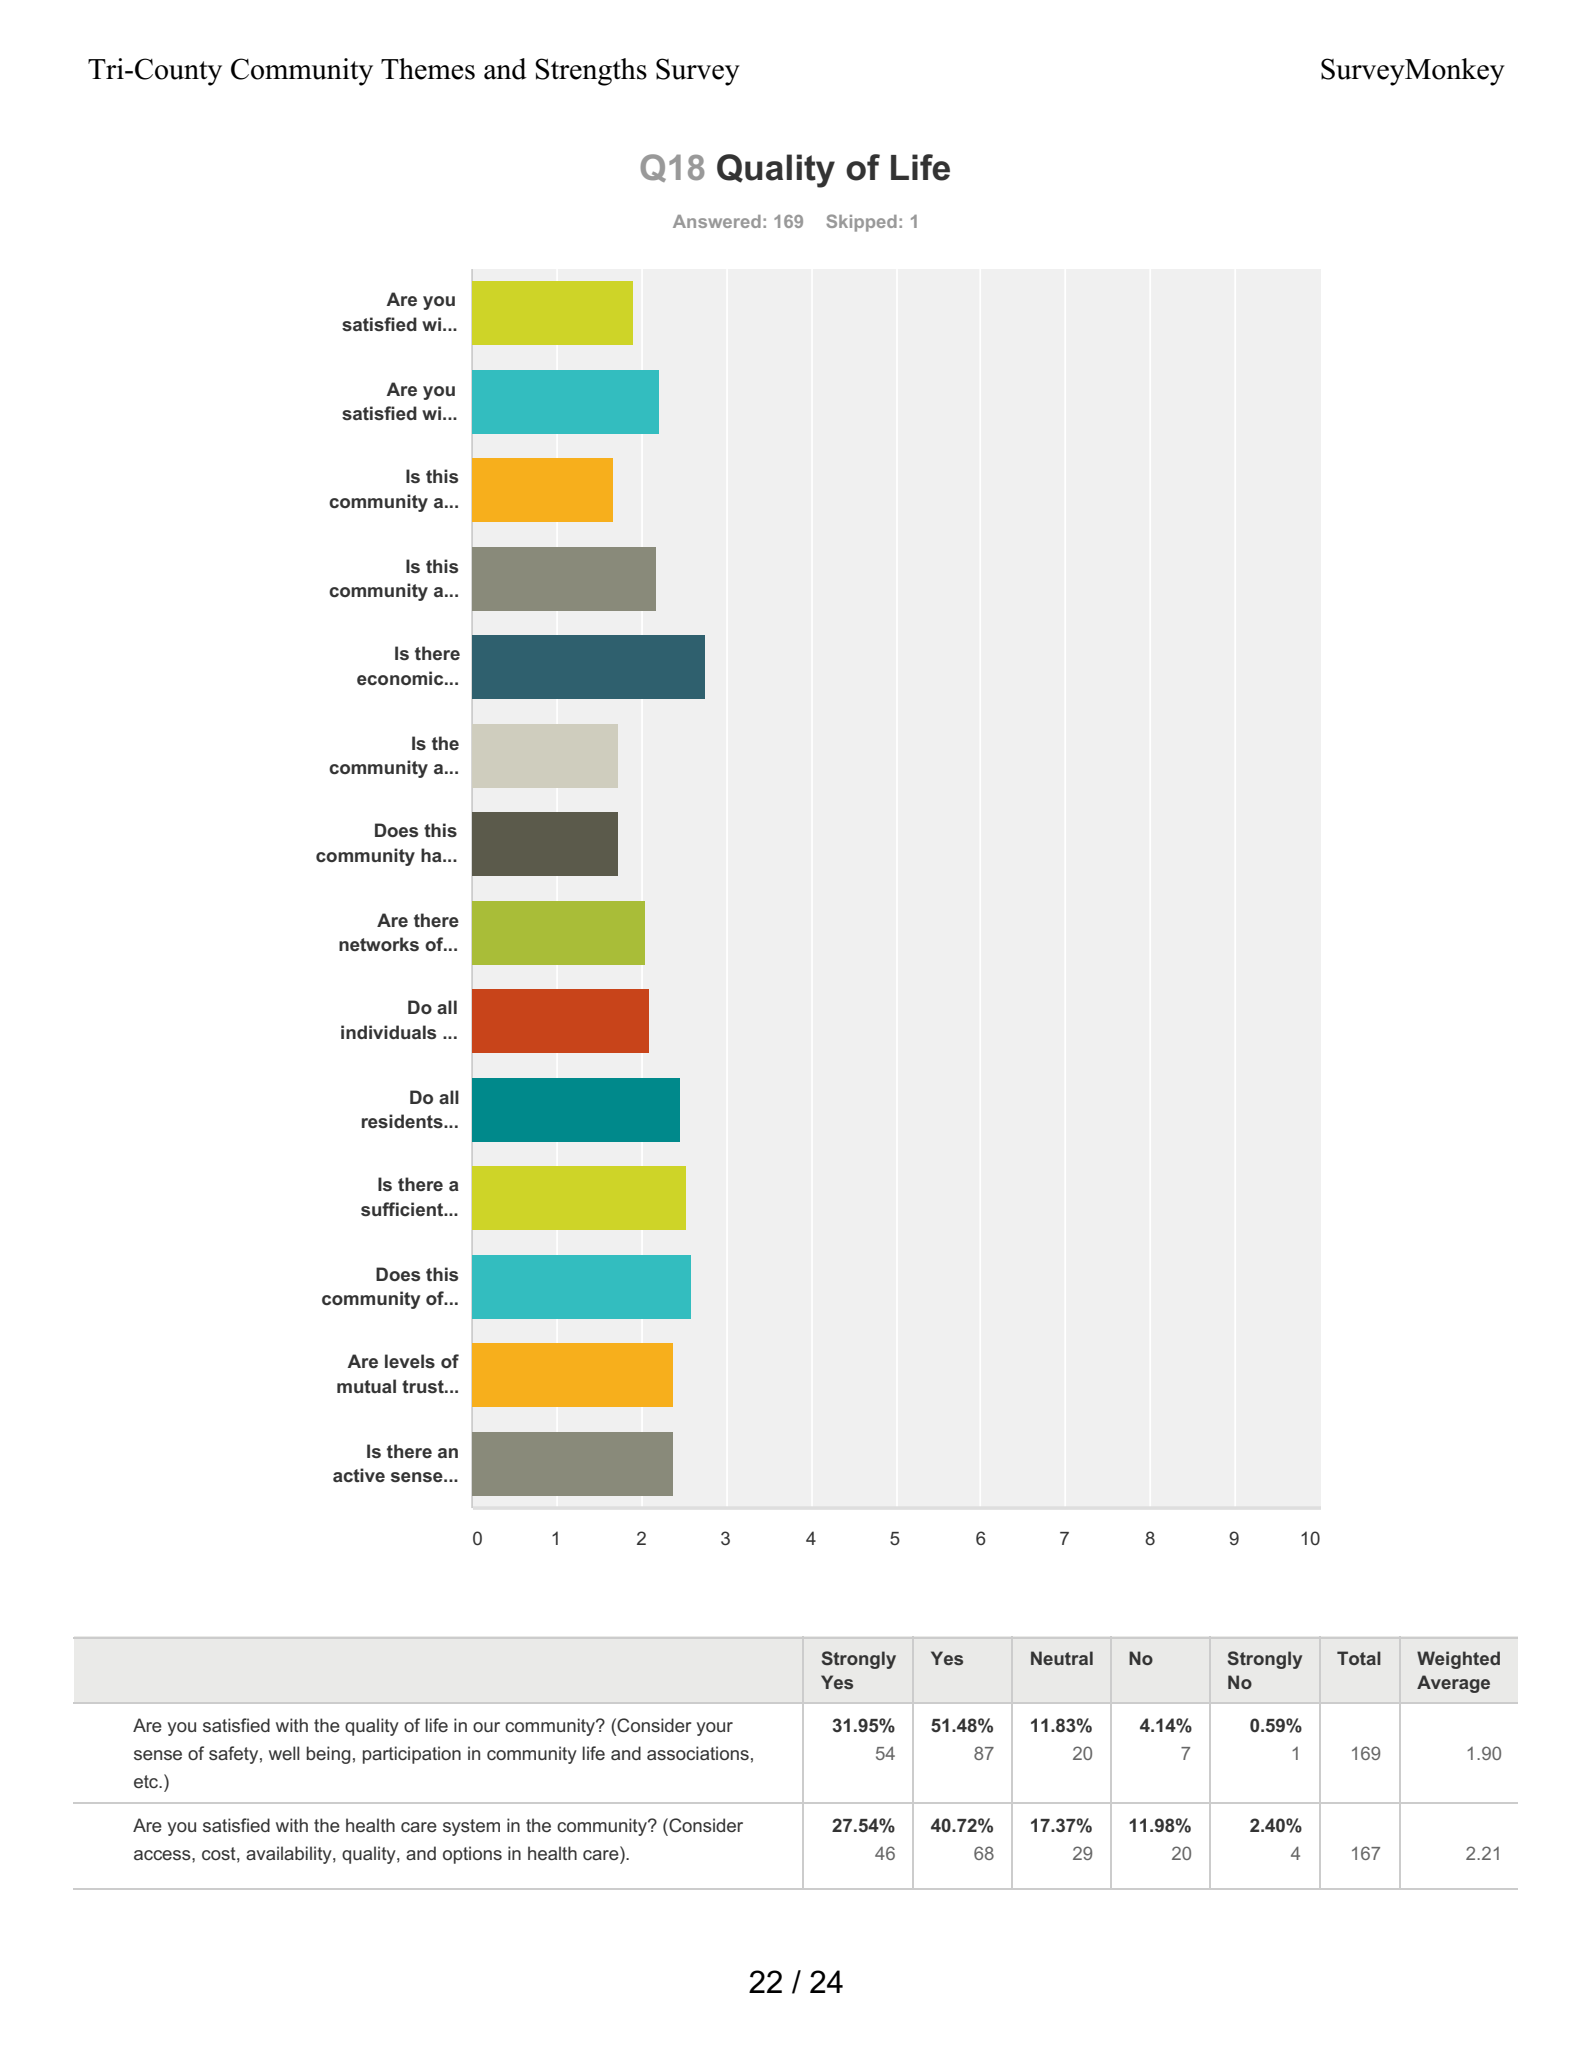 This screenshot has height=2061, width=1593. What do you see at coordinates (698, 1753) in the screenshot?
I see `associations` at bounding box center [698, 1753].
